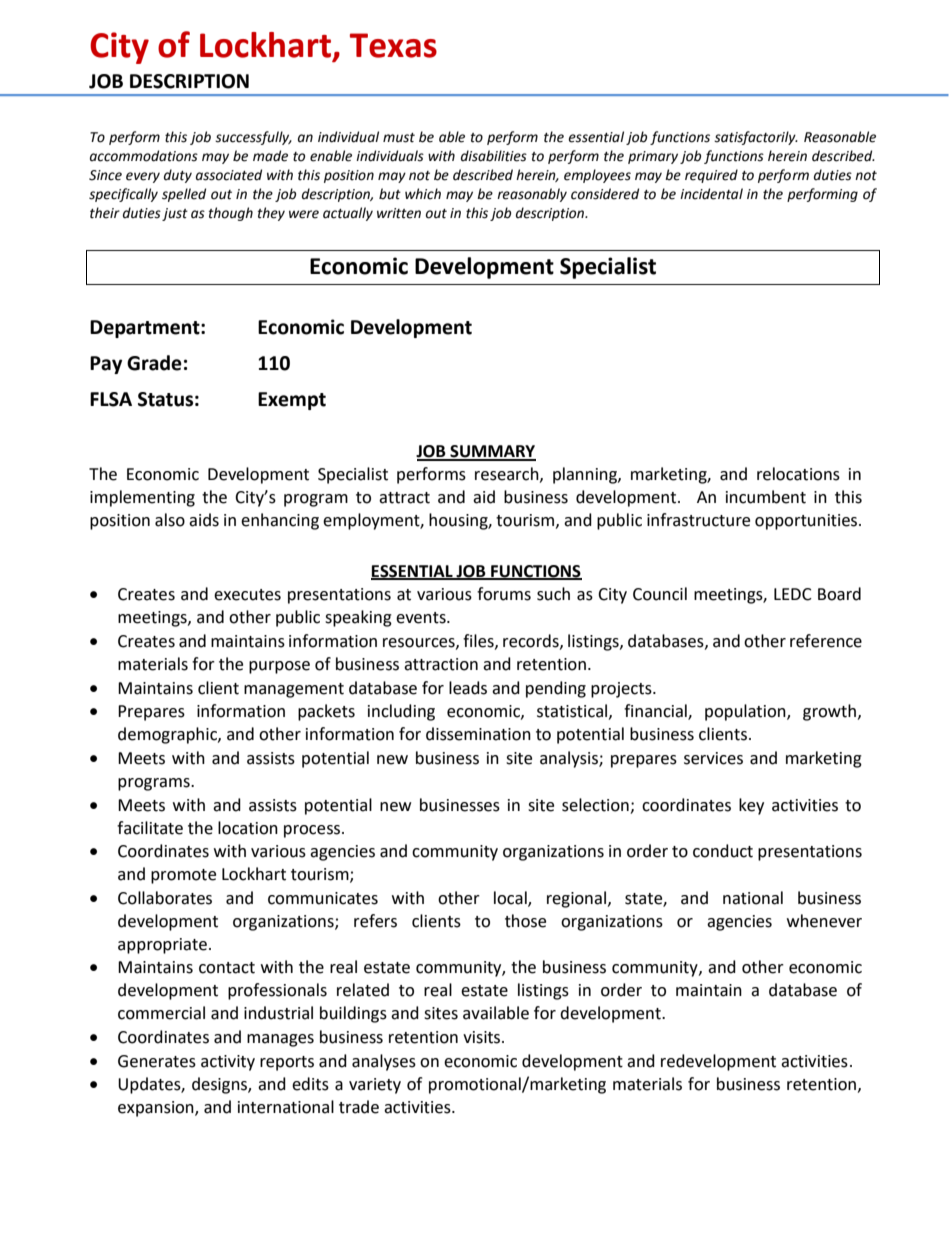 Image resolution: width=952 pixels, height=1233 pixels. I want to click on population, so click(746, 712).
